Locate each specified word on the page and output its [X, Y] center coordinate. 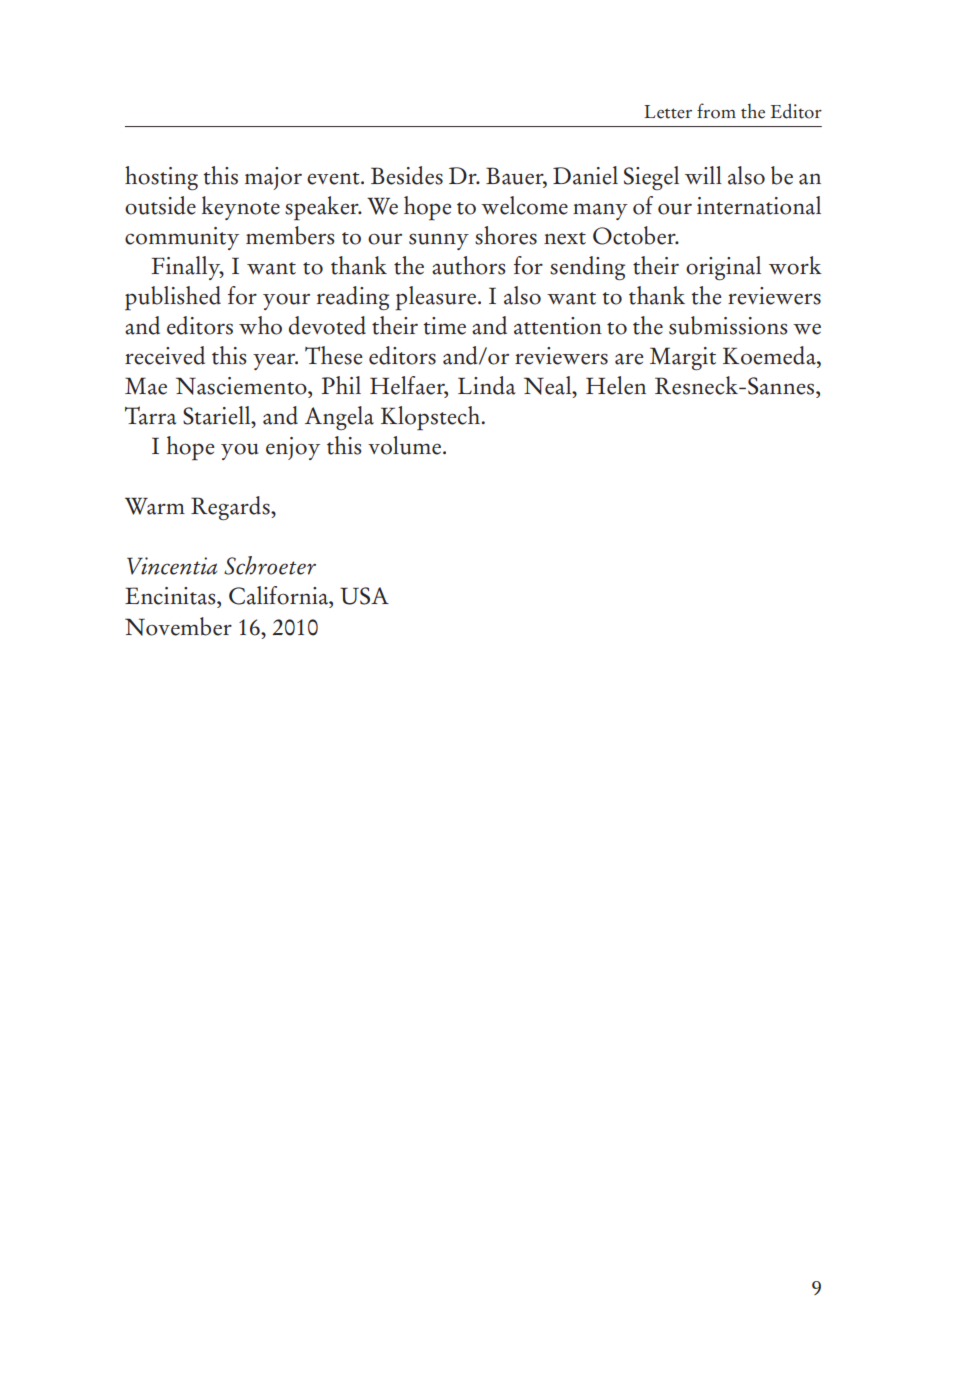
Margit [683, 359]
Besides [407, 175]
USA [364, 596]
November [178, 626]
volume [406, 445]
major [273, 178]
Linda [487, 385]
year [275, 361]
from [716, 111]
